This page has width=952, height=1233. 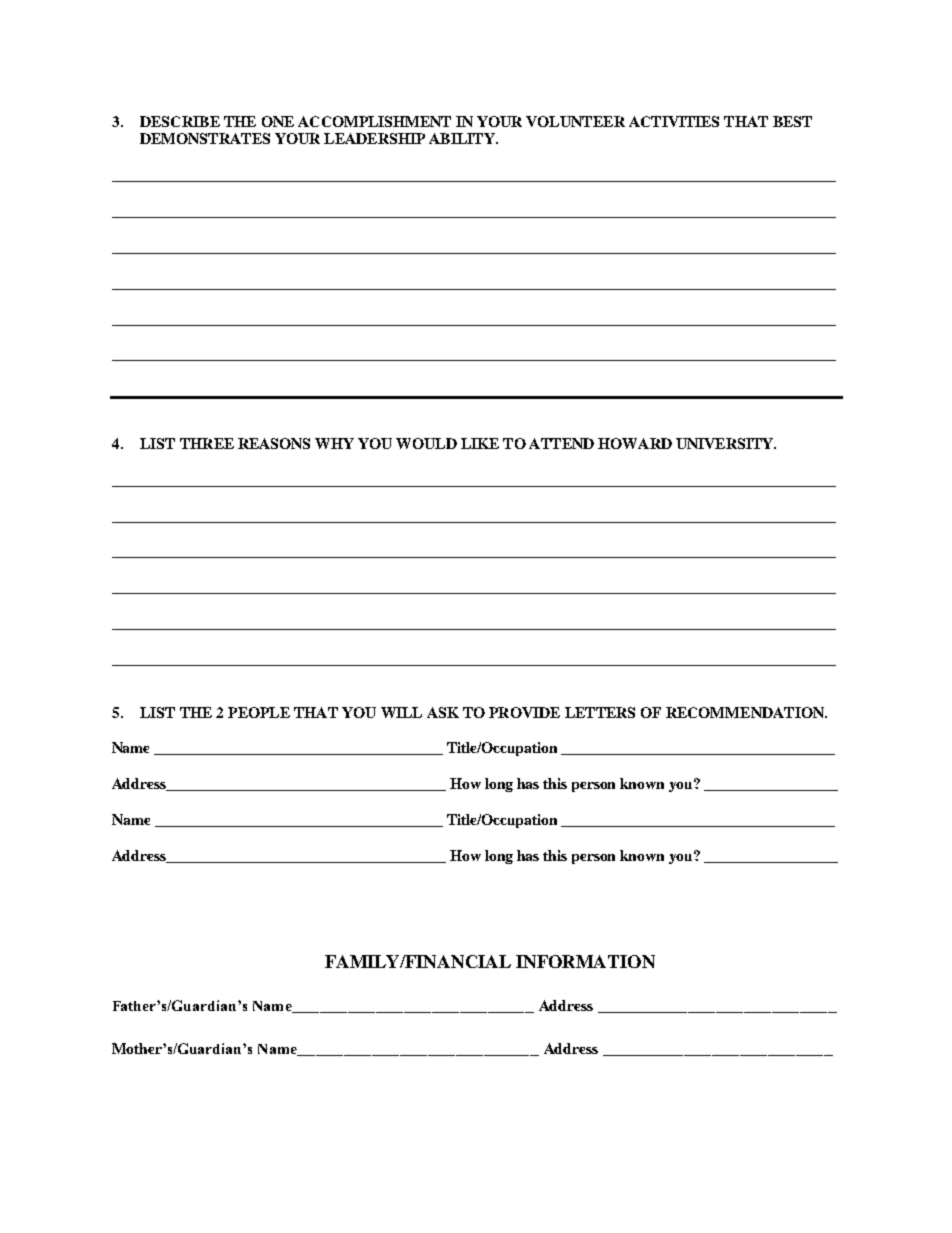 What do you see at coordinates (278, 121) in the page?
I see `ONE` at bounding box center [278, 121].
